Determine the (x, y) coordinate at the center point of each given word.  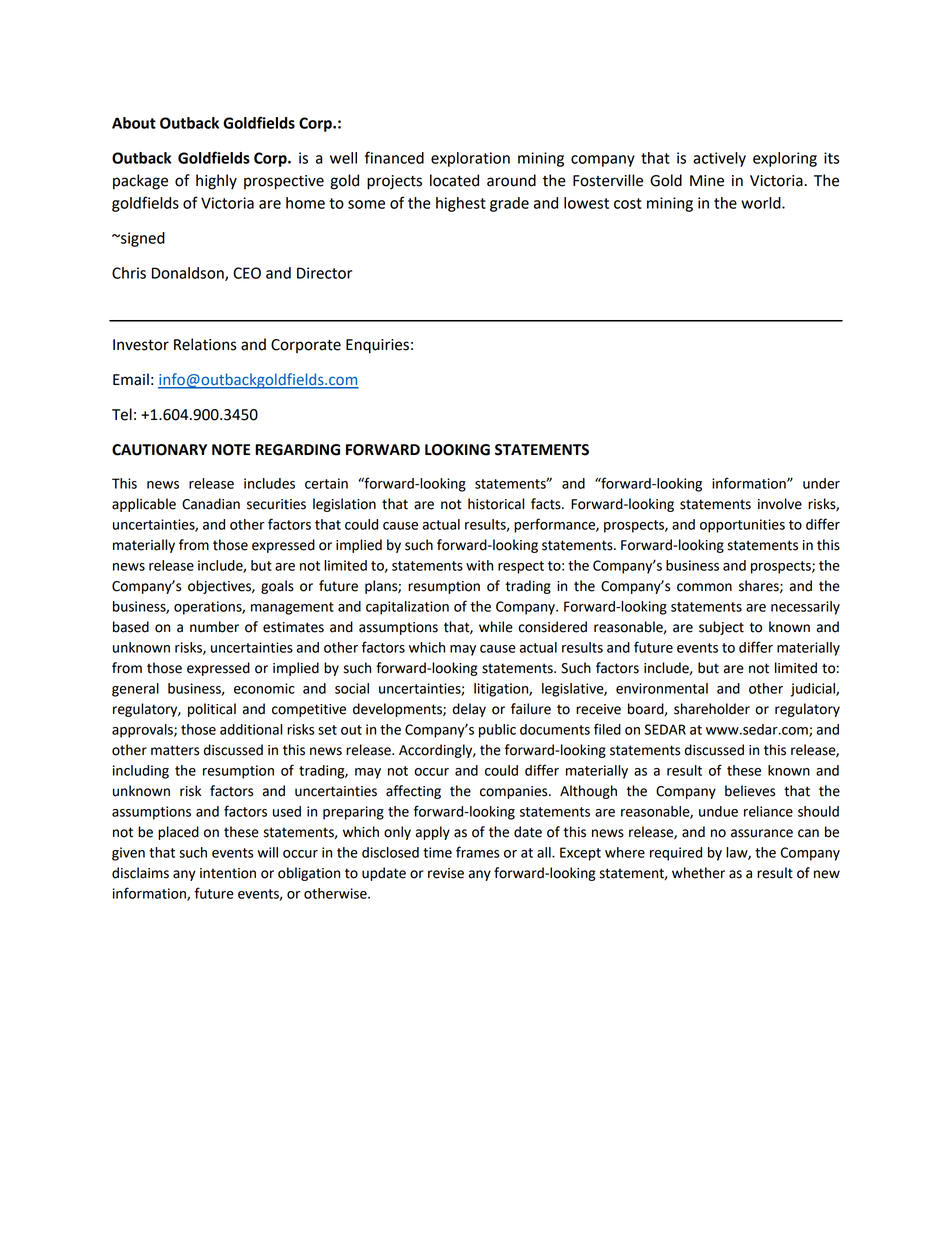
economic (264, 688)
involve (780, 504)
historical (496, 504)
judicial (814, 690)
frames (477, 852)
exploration (470, 159)
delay (469, 710)
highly (216, 182)
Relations (205, 344)
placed (178, 833)
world (762, 203)
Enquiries (377, 346)
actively (719, 159)
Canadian (211, 504)
